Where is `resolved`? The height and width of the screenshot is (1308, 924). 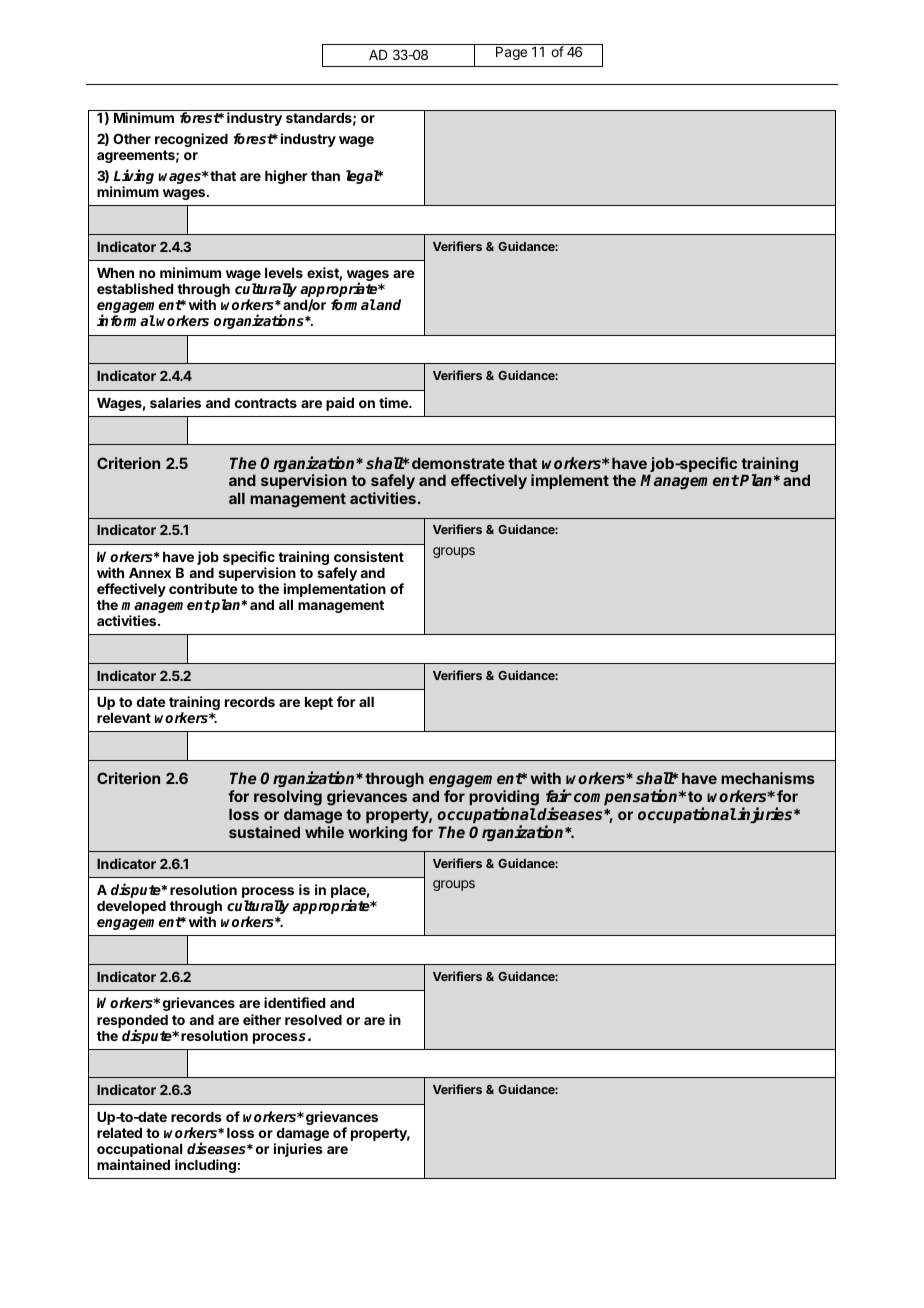 resolved is located at coordinates (313, 1020).
